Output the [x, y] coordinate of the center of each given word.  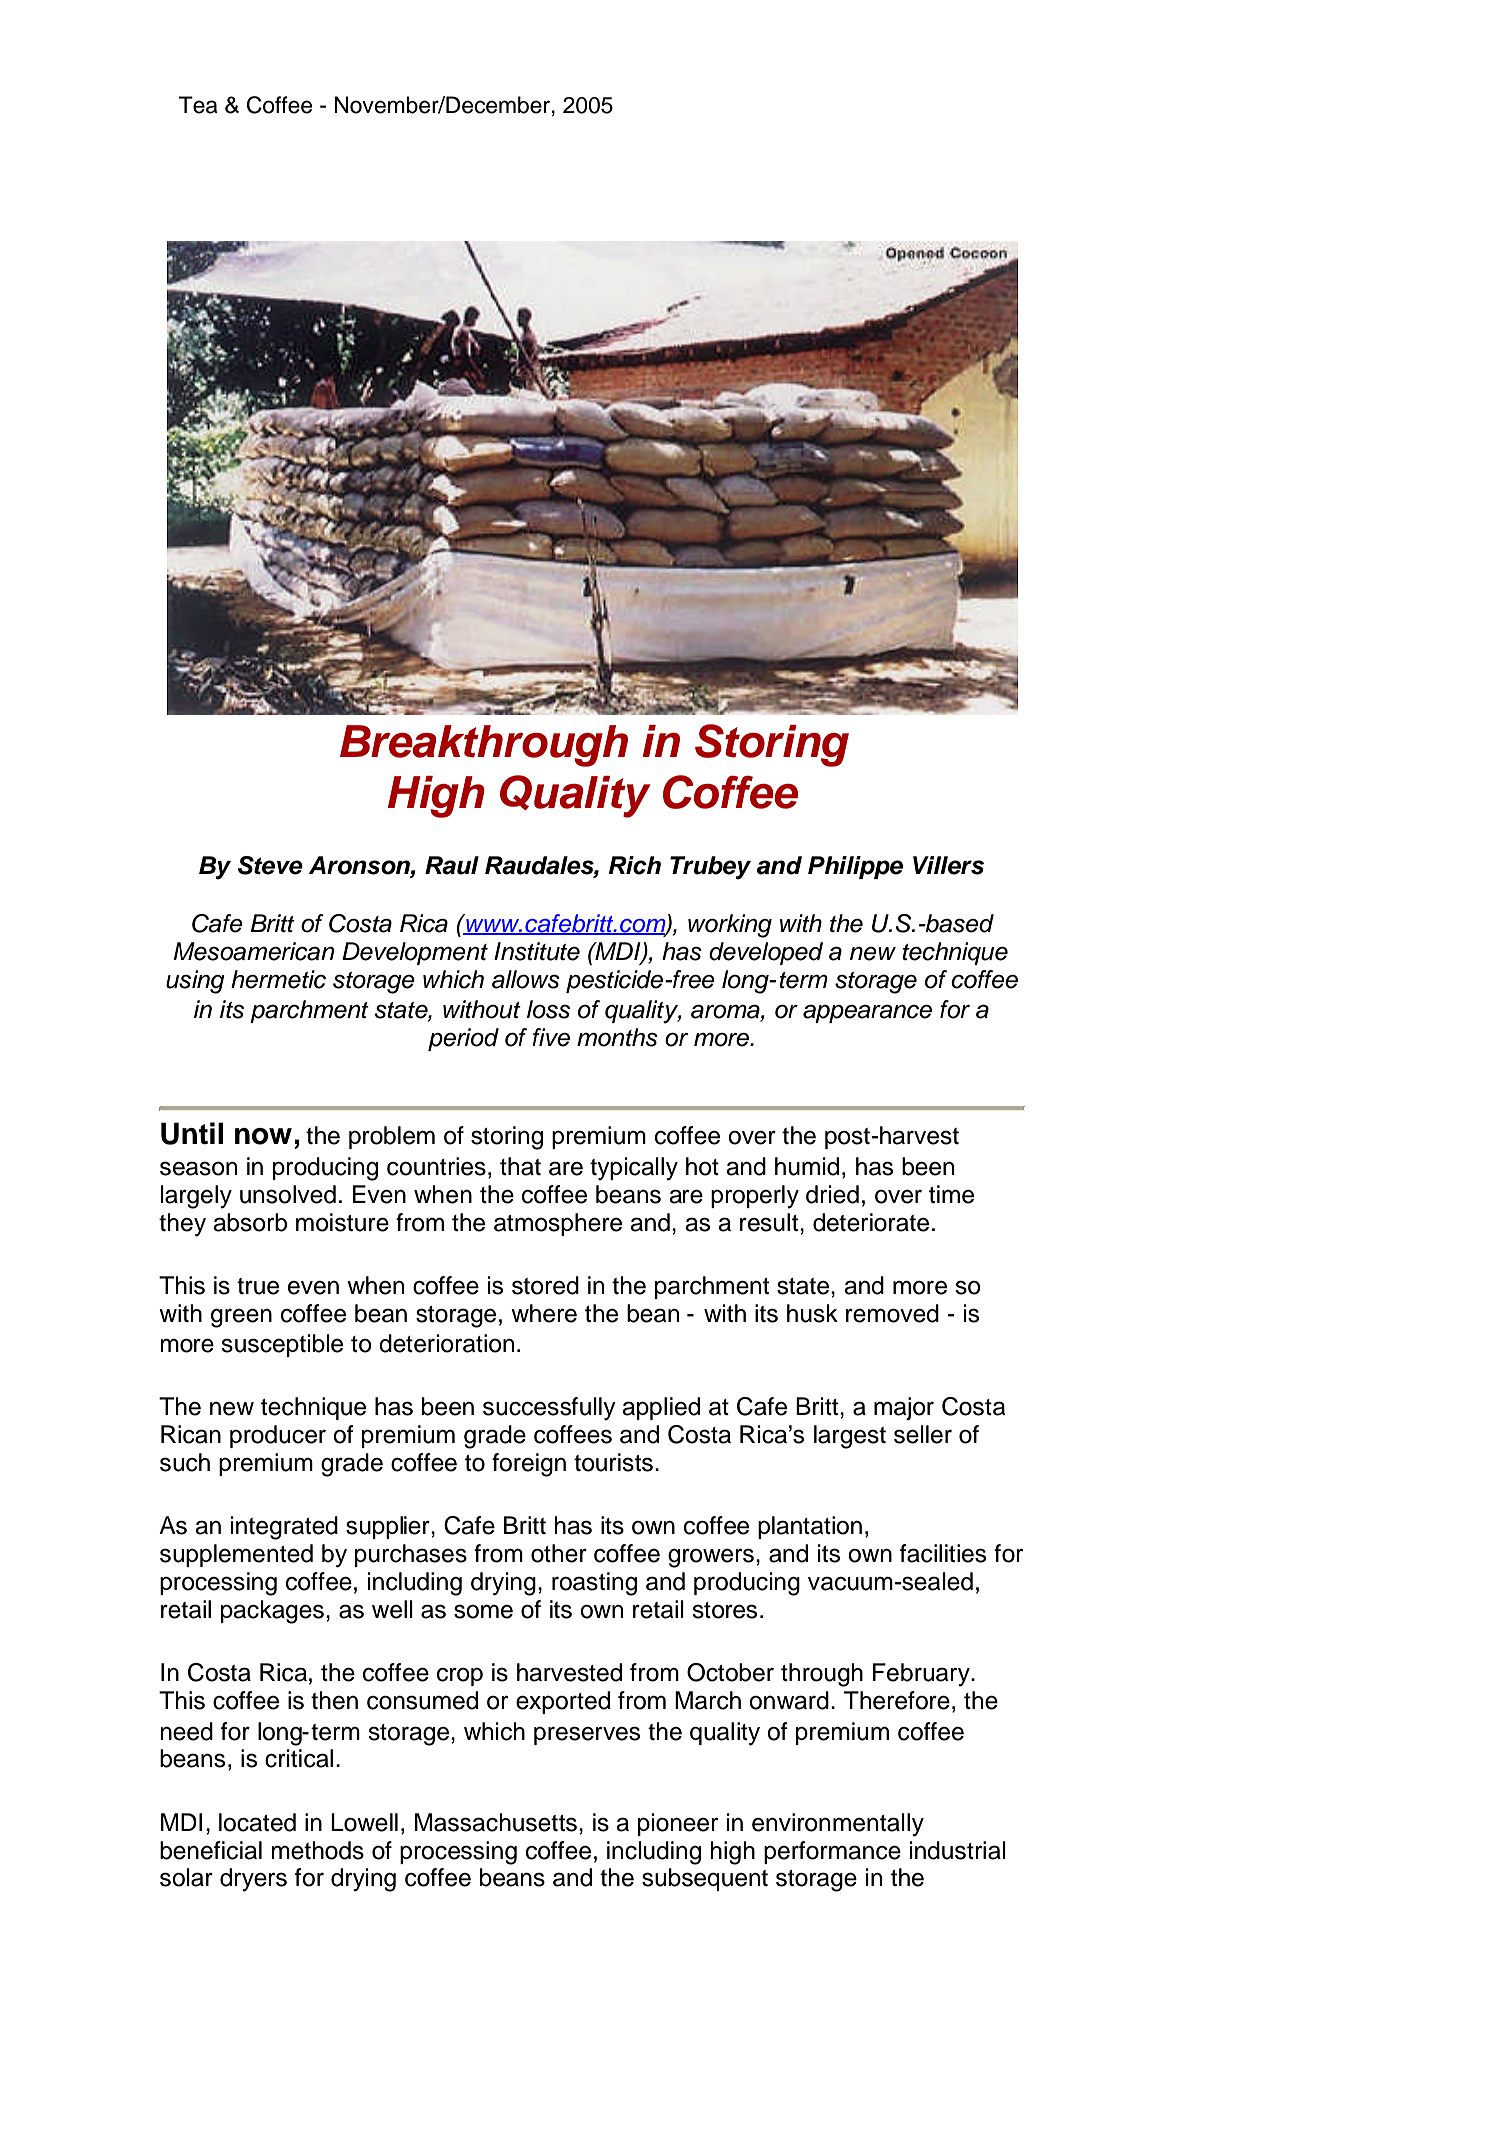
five [551, 1037]
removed [892, 1313]
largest [850, 1437]
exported [563, 1702]
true [258, 1286]
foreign [529, 1465]
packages [272, 1612]
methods [317, 1850]
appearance [867, 1013]
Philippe [855, 867]
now [263, 1136]
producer [278, 1436]
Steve [270, 865]
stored [545, 1285]
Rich [635, 865]
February [922, 1675]
